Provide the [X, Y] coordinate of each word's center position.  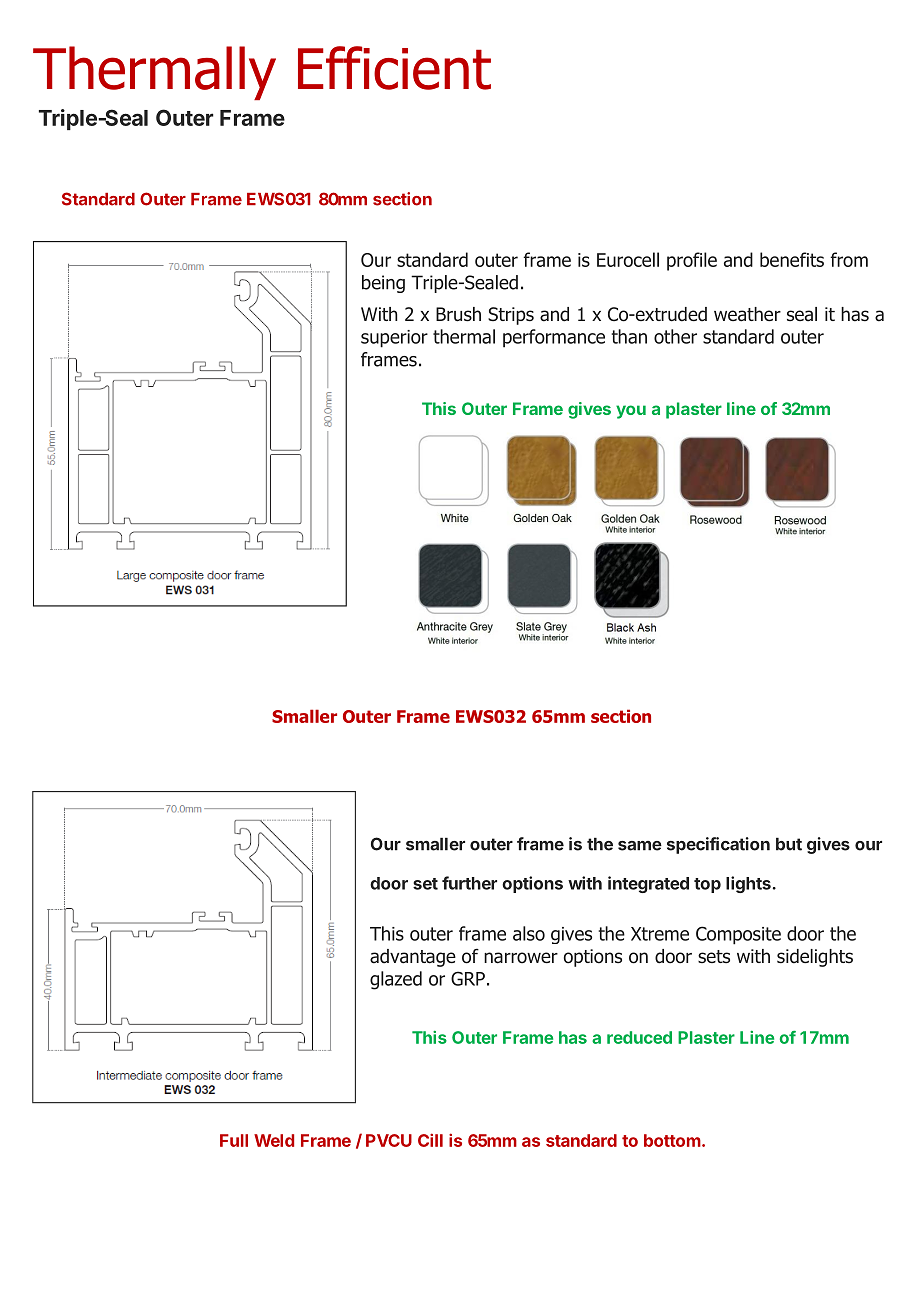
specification [718, 845]
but [789, 844]
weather [747, 314]
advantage [413, 958]
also [529, 933]
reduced [639, 1037]
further [469, 883]
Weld [274, 1140]
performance [554, 338]
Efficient [394, 68]
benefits [792, 259]
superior [394, 339]
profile [692, 261]
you [631, 412]
